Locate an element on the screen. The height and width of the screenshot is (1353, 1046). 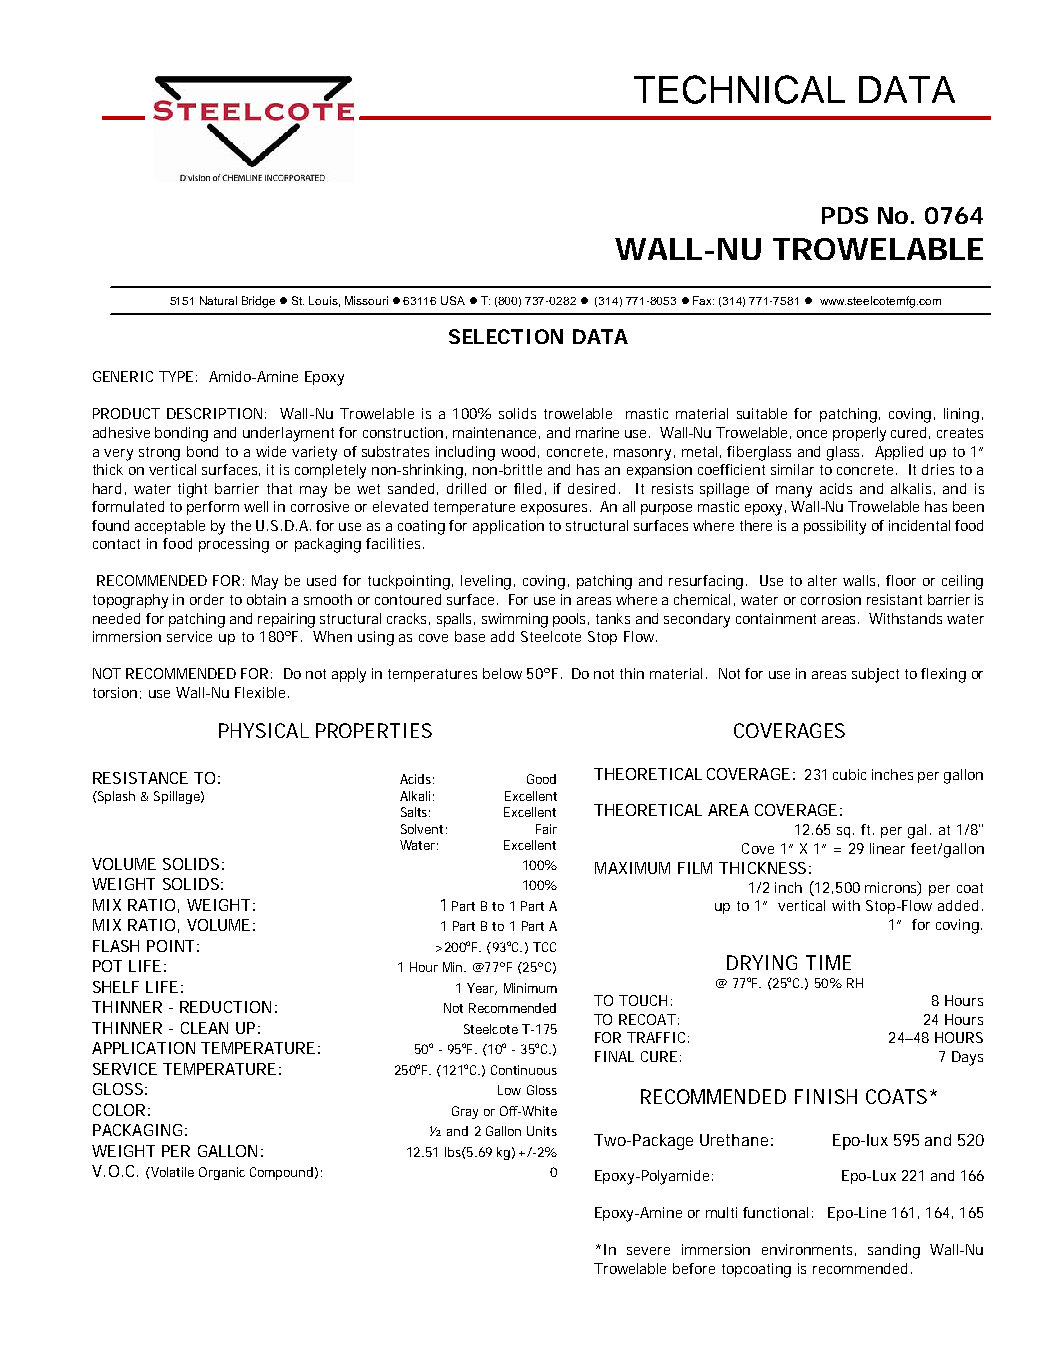
severe is located at coordinates (648, 1251).
